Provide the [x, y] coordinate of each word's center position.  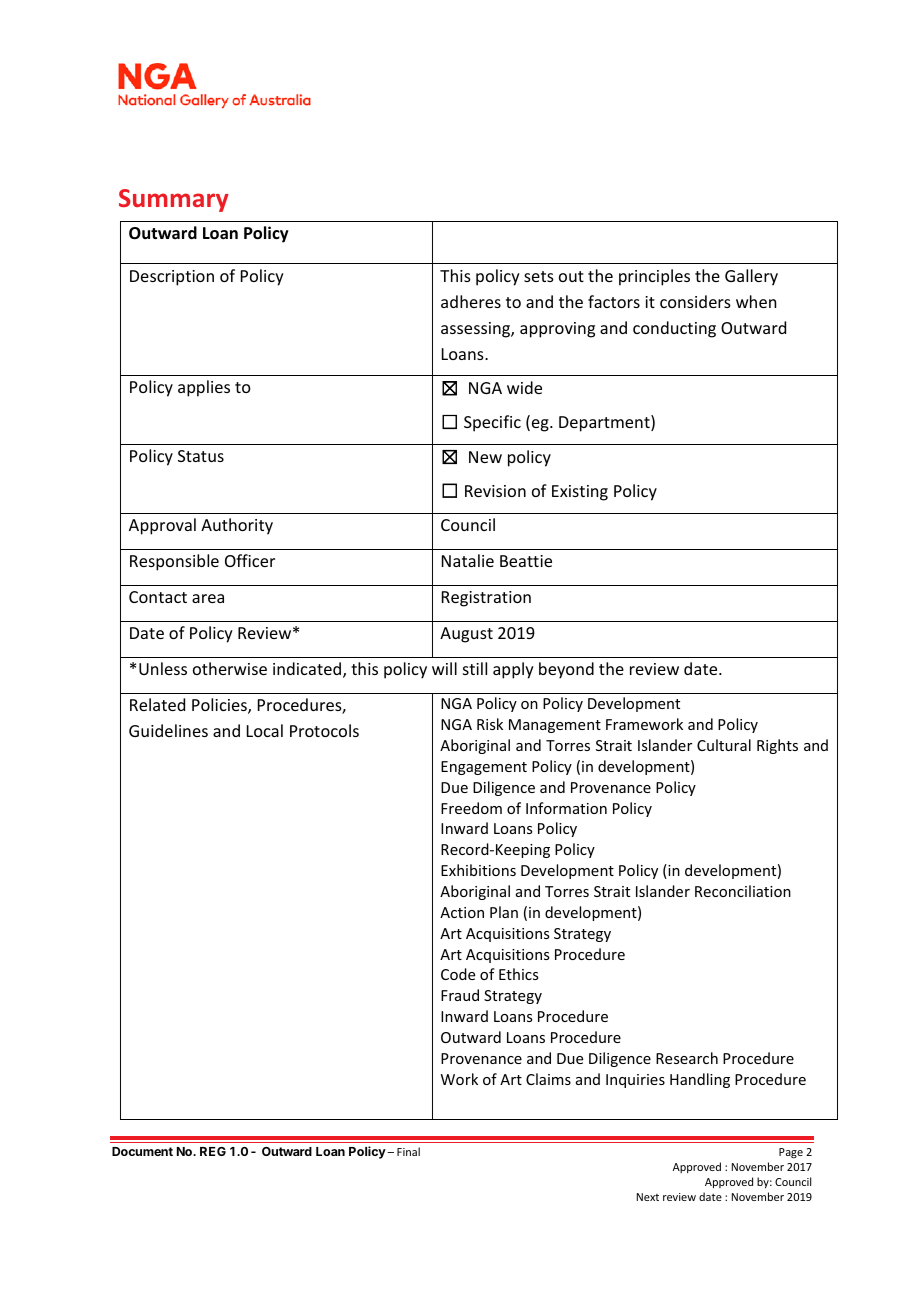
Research [687, 1058]
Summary [174, 200]
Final [408, 1151]
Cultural [724, 745]
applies [204, 388]
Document [142, 1151]
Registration [486, 599]
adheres [471, 301]
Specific [492, 423]
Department [605, 423]
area [208, 598]
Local [265, 730]
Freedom [471, 808]
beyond [566, 670]
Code [458, 974]
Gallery [751, 277]
